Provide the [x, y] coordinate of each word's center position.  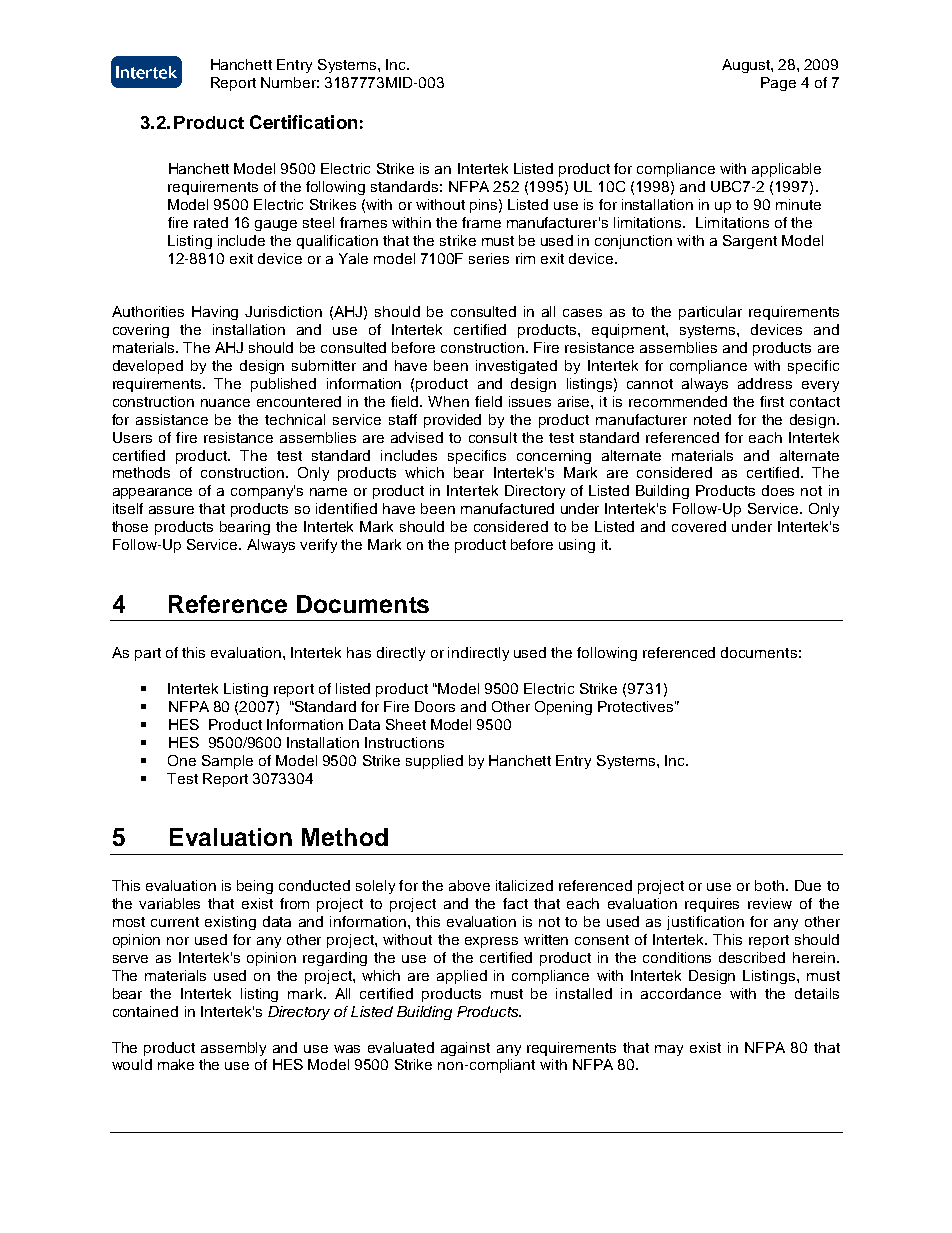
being [255, 887]
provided [452, 421]
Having [215, 313]
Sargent [750, 242]
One [182, 760]
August [747, 66]
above [469, 885]
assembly [233, 1049]
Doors [435, 706]
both [771, 885]
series [489, 258]
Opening [563, 708]
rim [525, 258]
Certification [303, 122]
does [778, 490]
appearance [152, 493]
